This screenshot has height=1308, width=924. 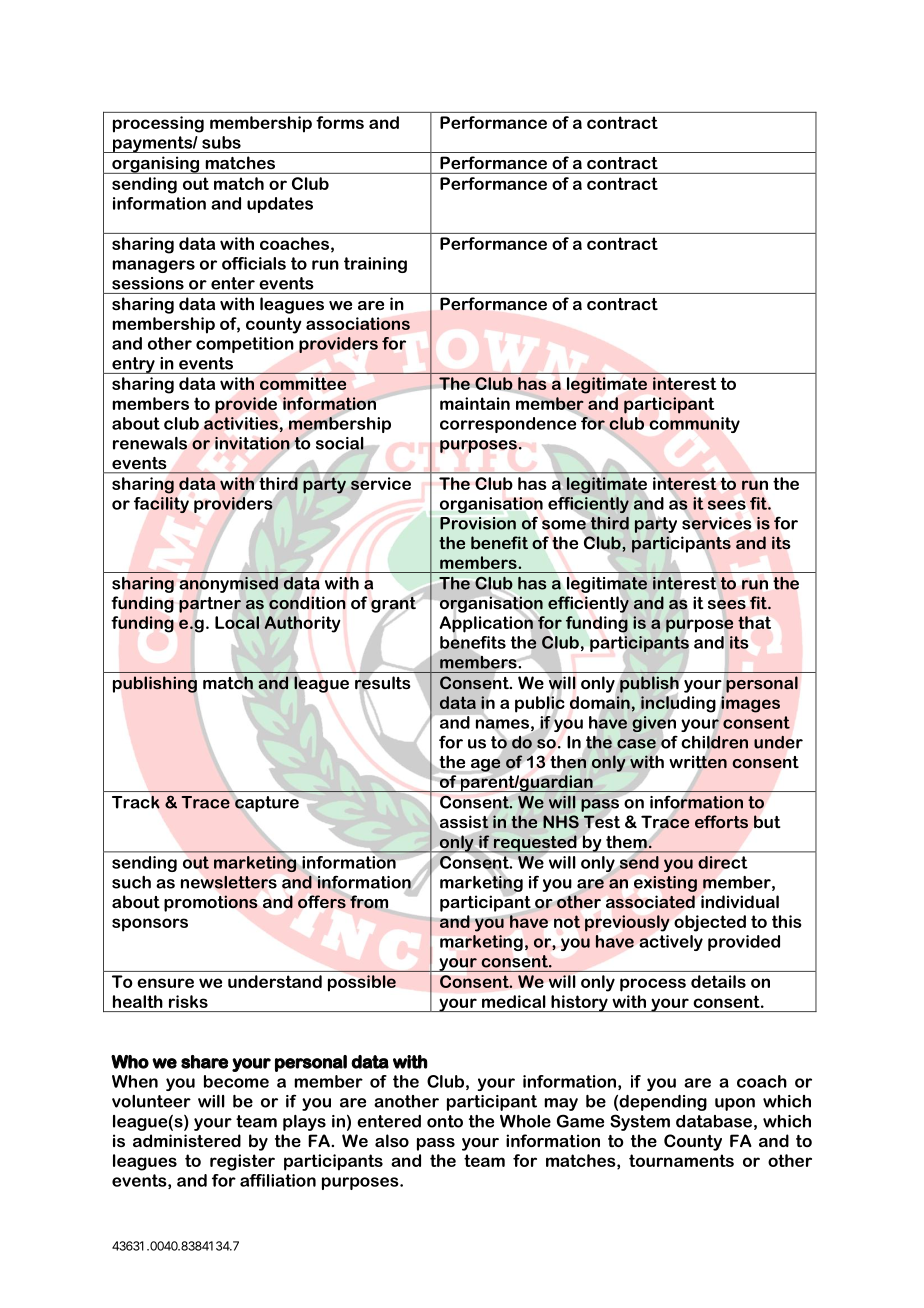 I want to click on community, so click(x=694, y=425).
